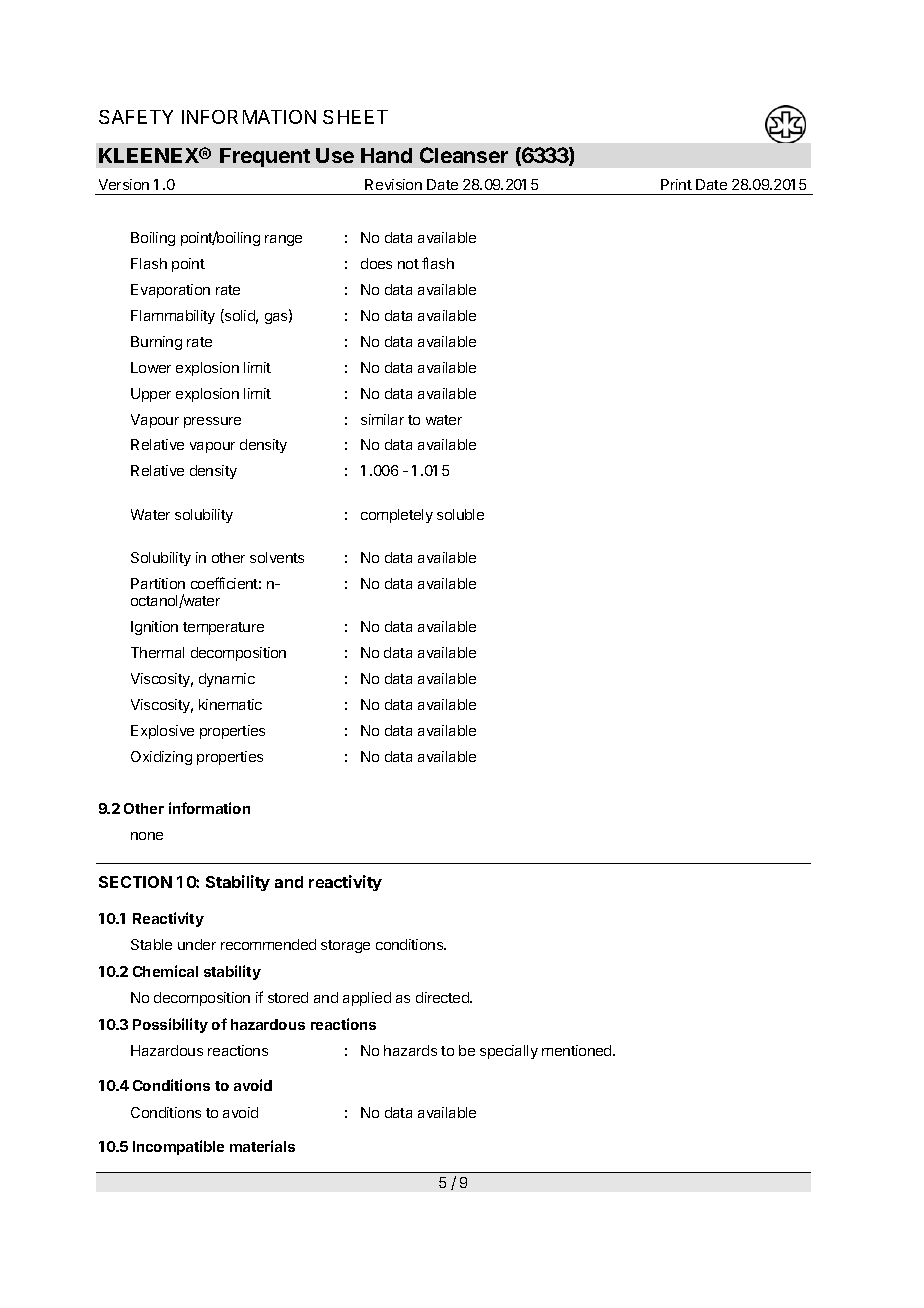  What do you see at coordinates (460, 514) in the screenshot?
I see `soluble` at bounding box center [460, 514].
